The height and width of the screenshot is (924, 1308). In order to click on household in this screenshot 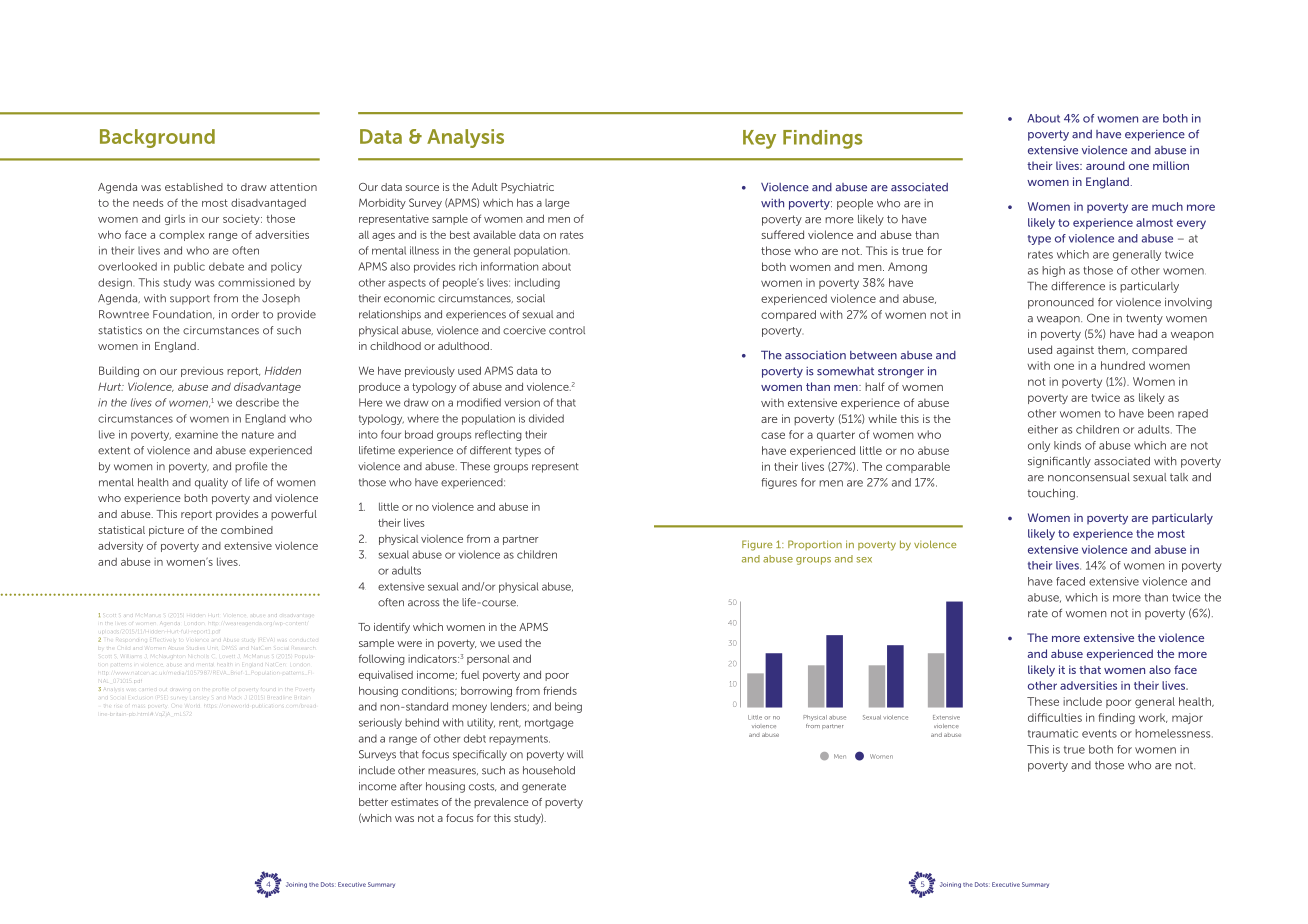, I will do `click(549, 770)`.
